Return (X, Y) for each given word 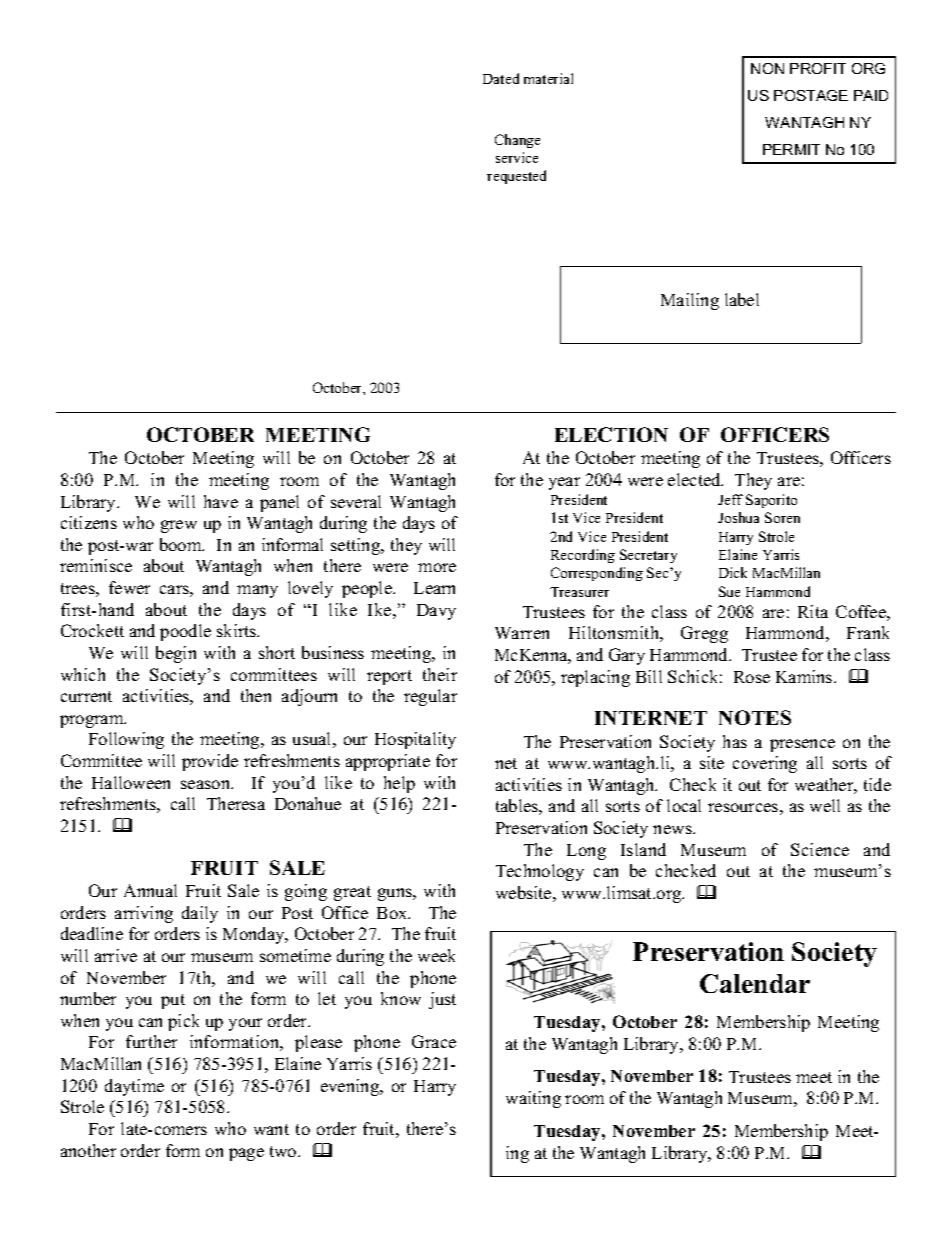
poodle (185, 632)
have (221, 501)
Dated (501, 78)
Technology (540, 872)
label (742, 299)
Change (517, 141)
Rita (813, 611)
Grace (434, 1041)
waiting (533, 1099)
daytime (134, 1087)
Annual (150, 890)
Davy (436, 612)
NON (767, 68)
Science (820, 849)
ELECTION (611, 434)
